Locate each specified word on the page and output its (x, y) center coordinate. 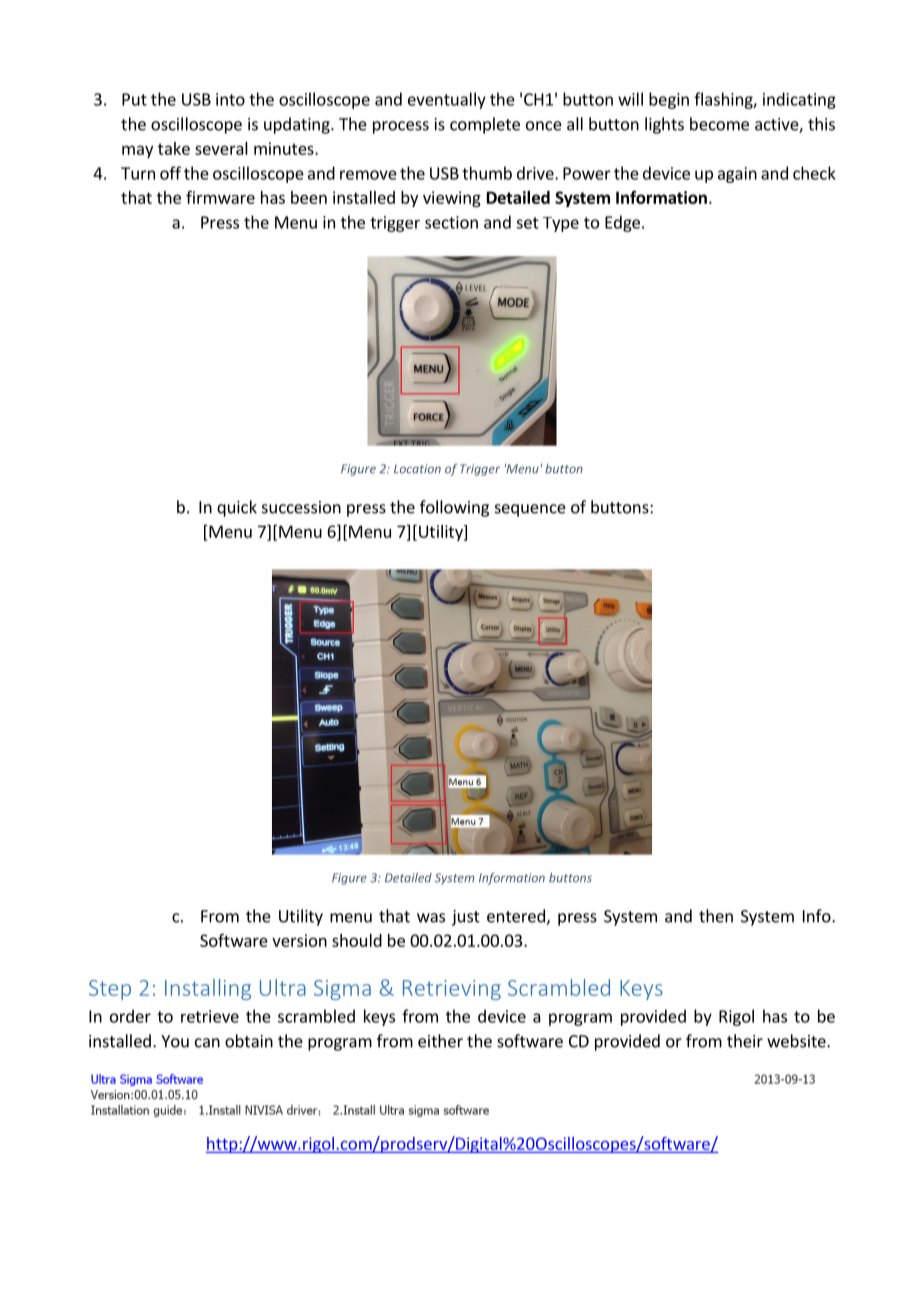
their (745, 1041)
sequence (530, 510)
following (454, 508)
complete (485, 125)
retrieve (210, 1016)
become (719, 124)
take (174, 148)
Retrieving (452, 990)
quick (237, 508)
